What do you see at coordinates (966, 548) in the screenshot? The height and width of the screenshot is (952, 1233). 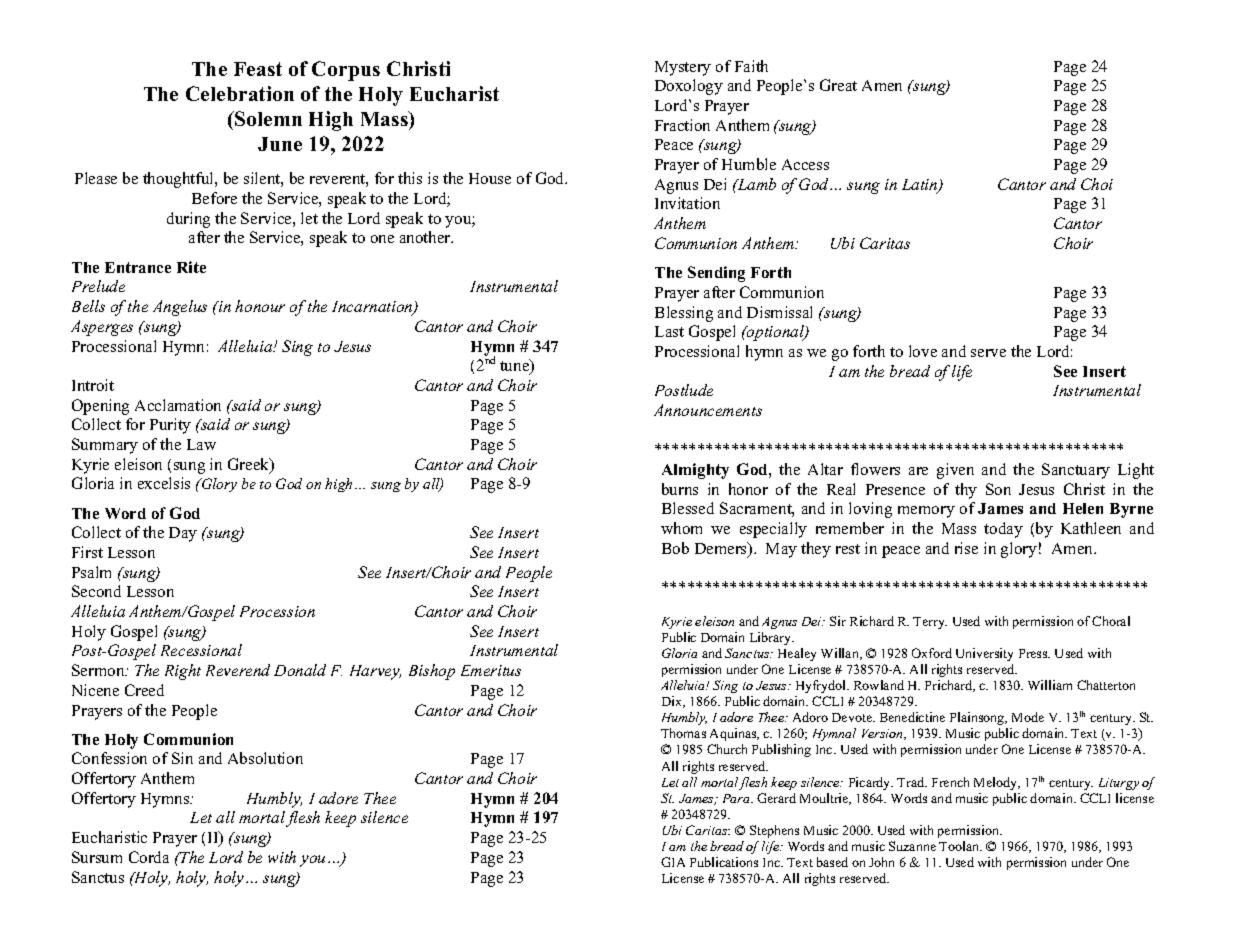 I see `rise` at bounding box center [966, 548].
